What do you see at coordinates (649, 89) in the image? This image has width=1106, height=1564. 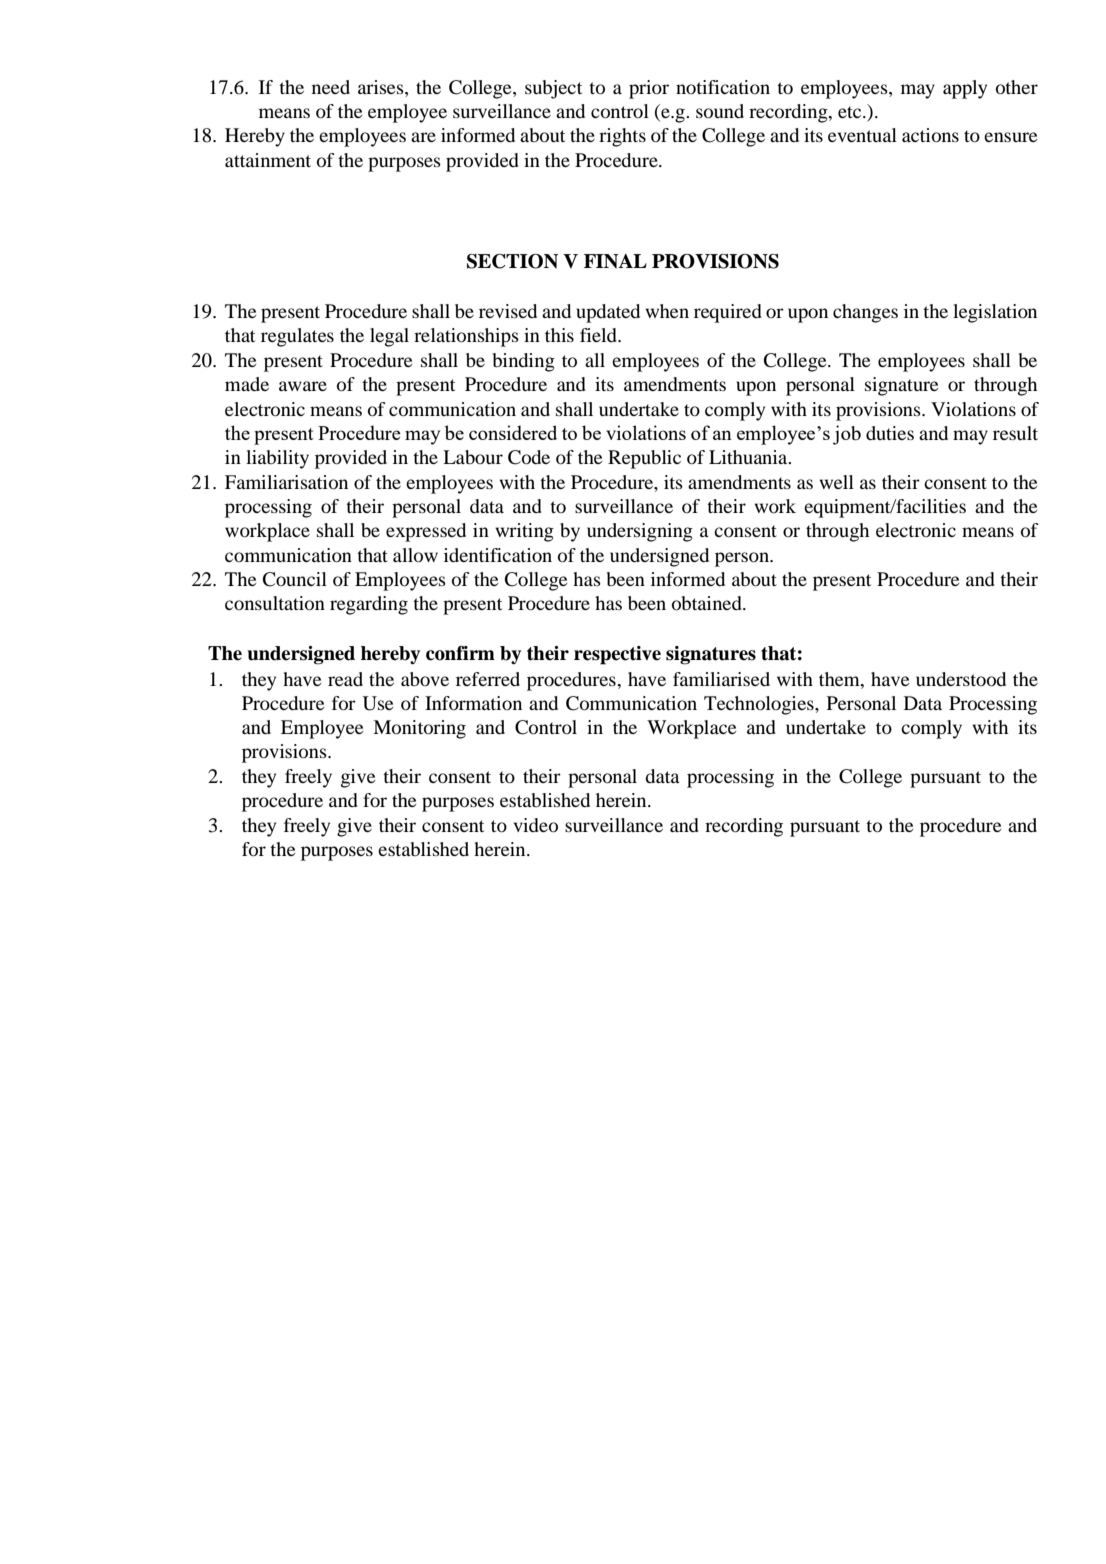 I see `prior` at bounding box center [649, 89].
